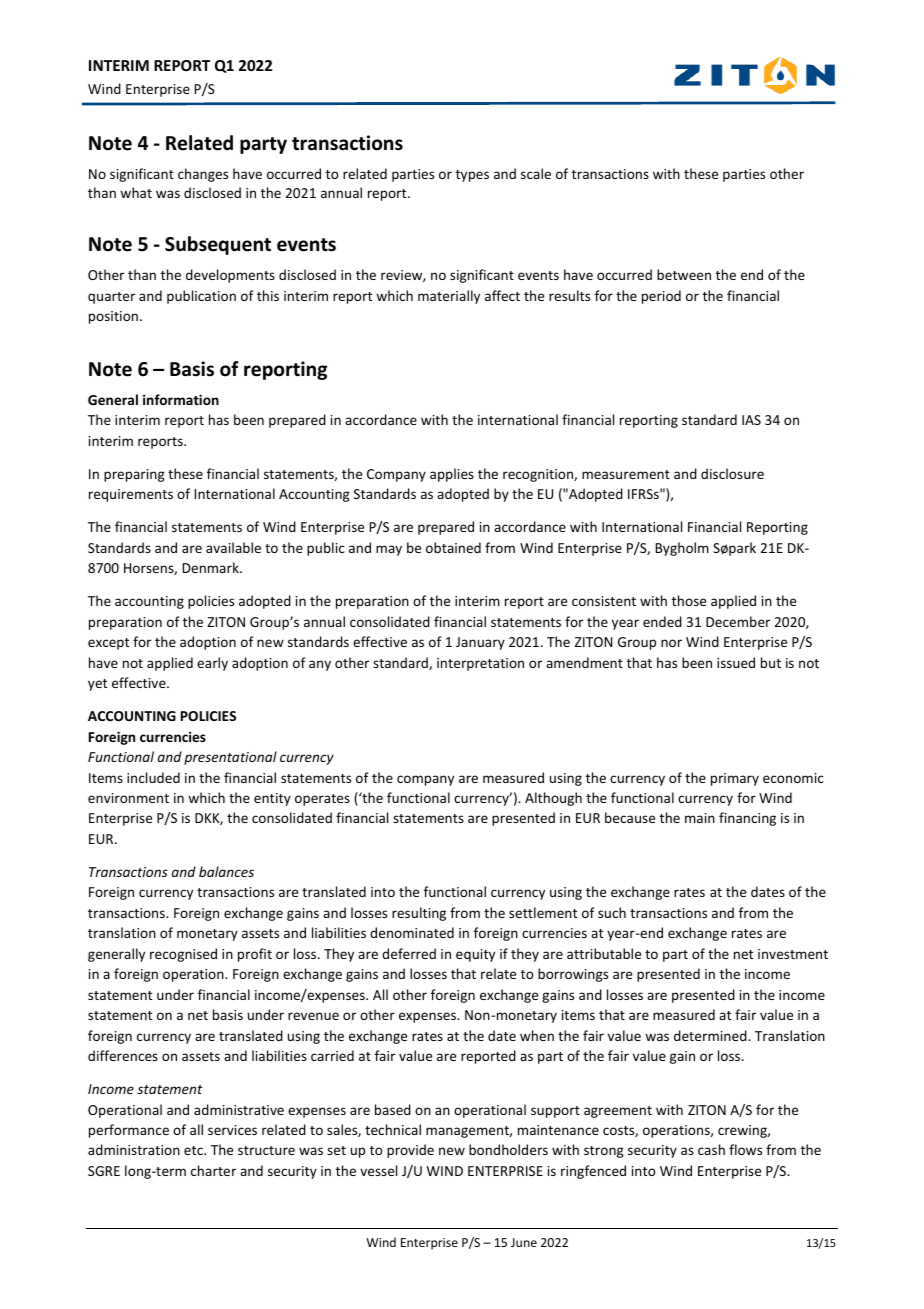 This screenshot has width=924, height=1309. I want to click on Denmark, so click(212, 567).
